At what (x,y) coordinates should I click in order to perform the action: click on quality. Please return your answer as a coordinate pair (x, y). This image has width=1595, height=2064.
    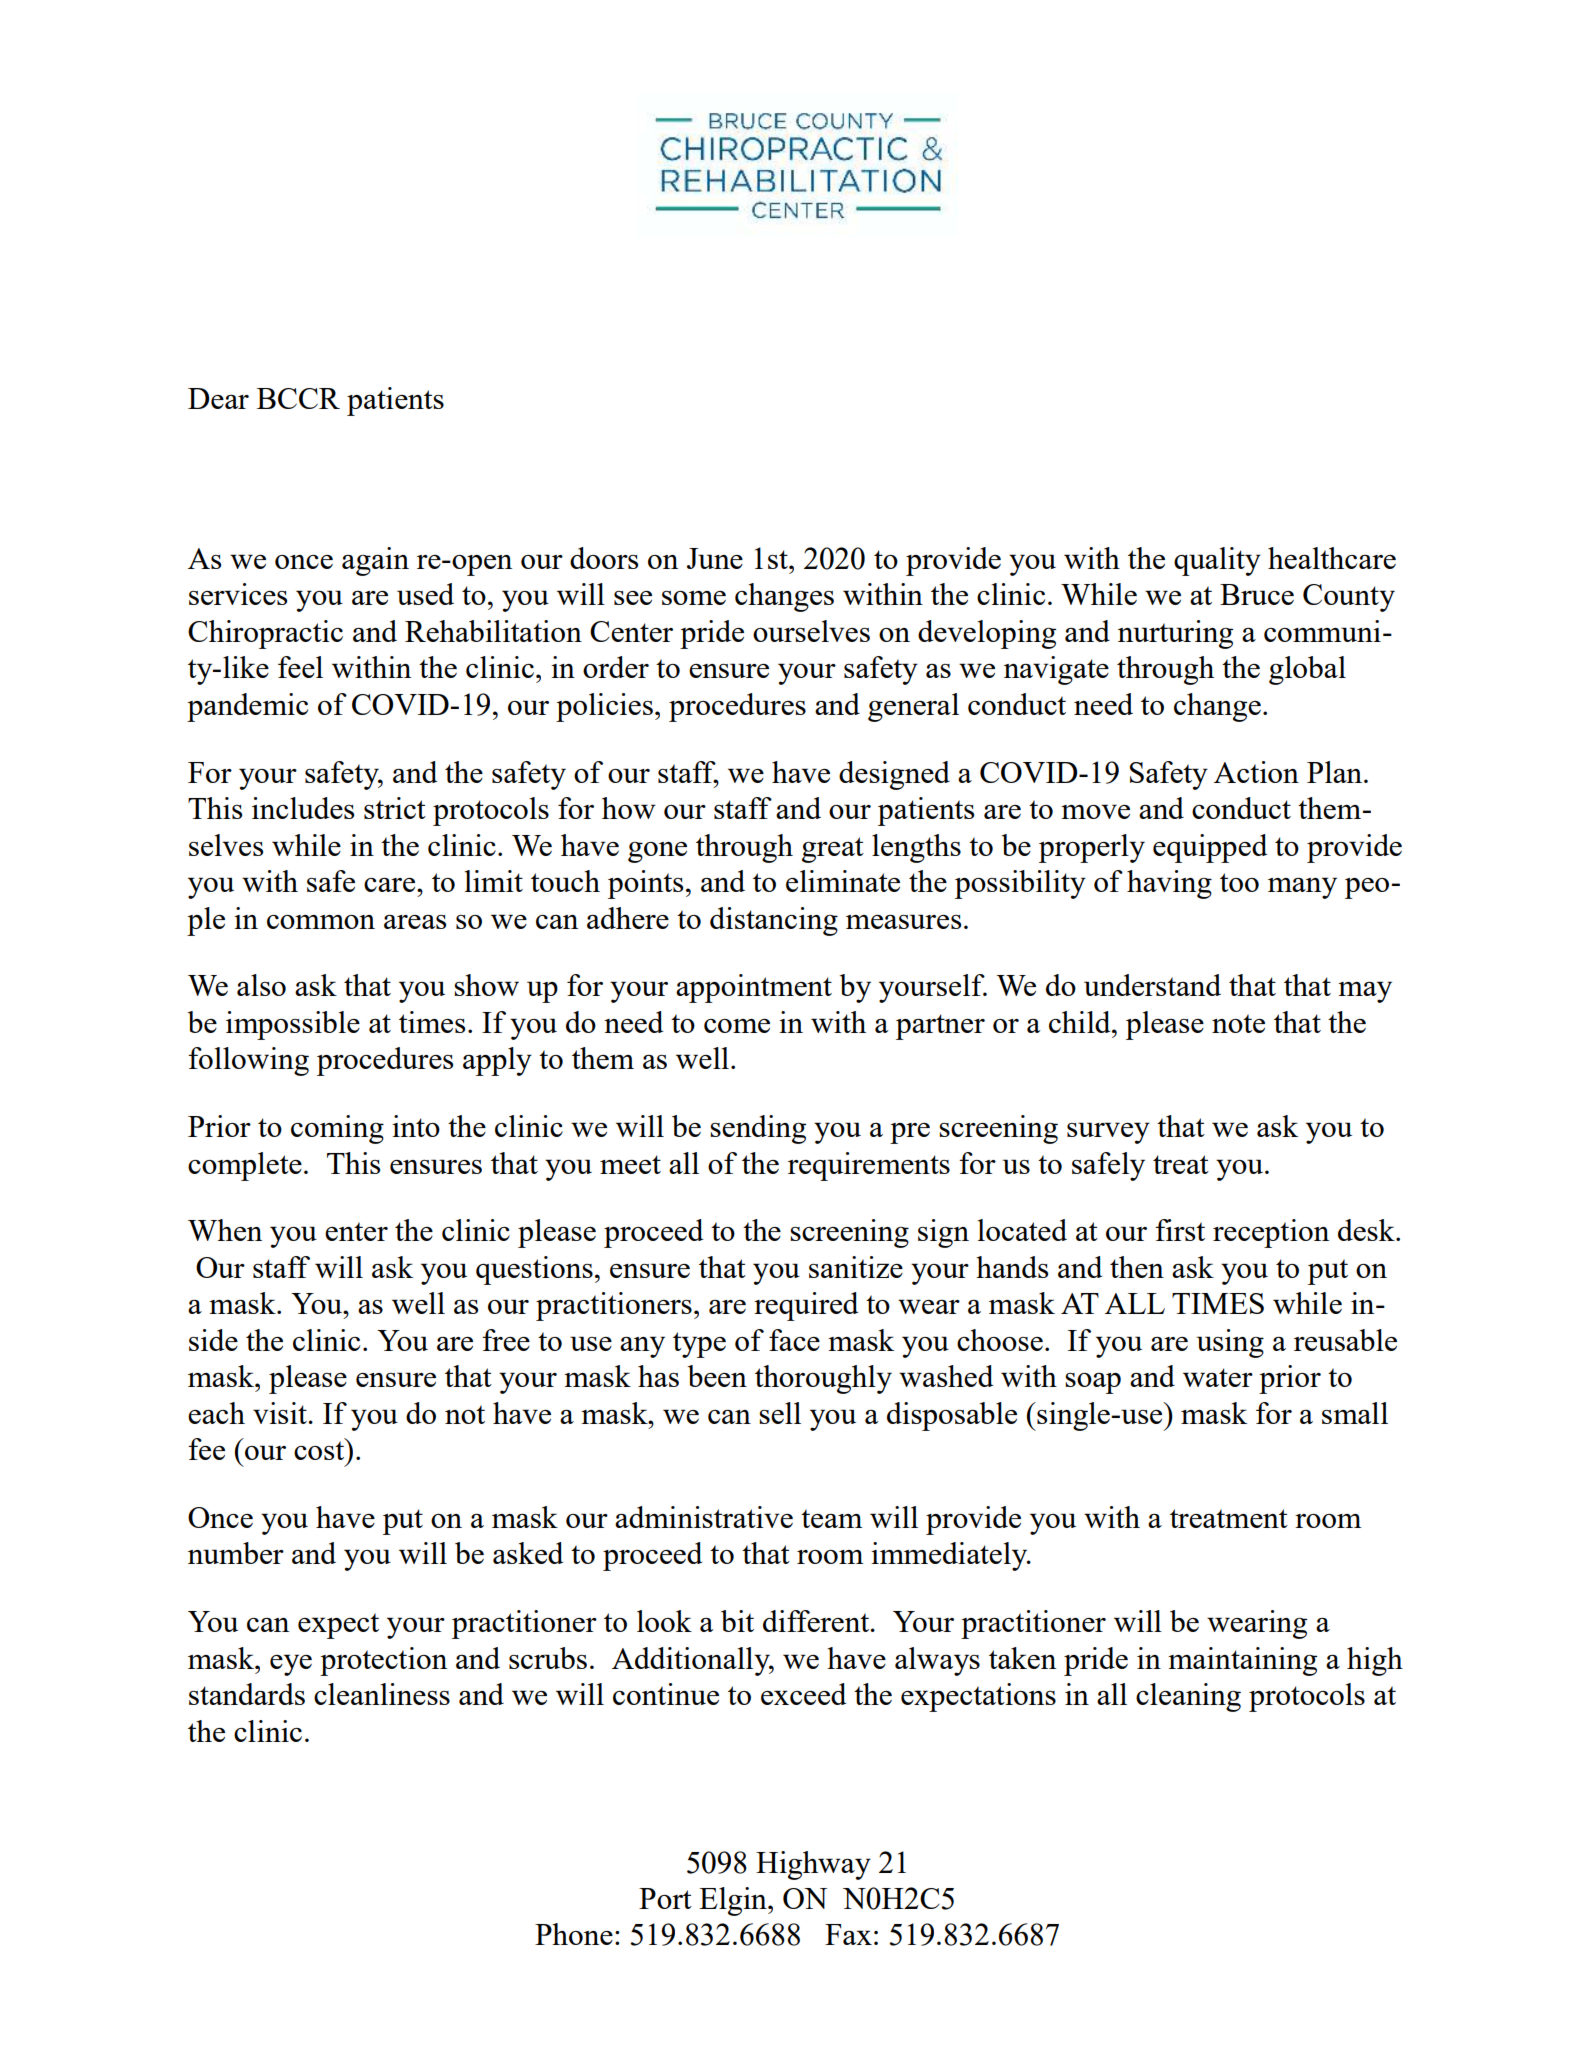
    Looking at the image, I should click on (1217, 561).
